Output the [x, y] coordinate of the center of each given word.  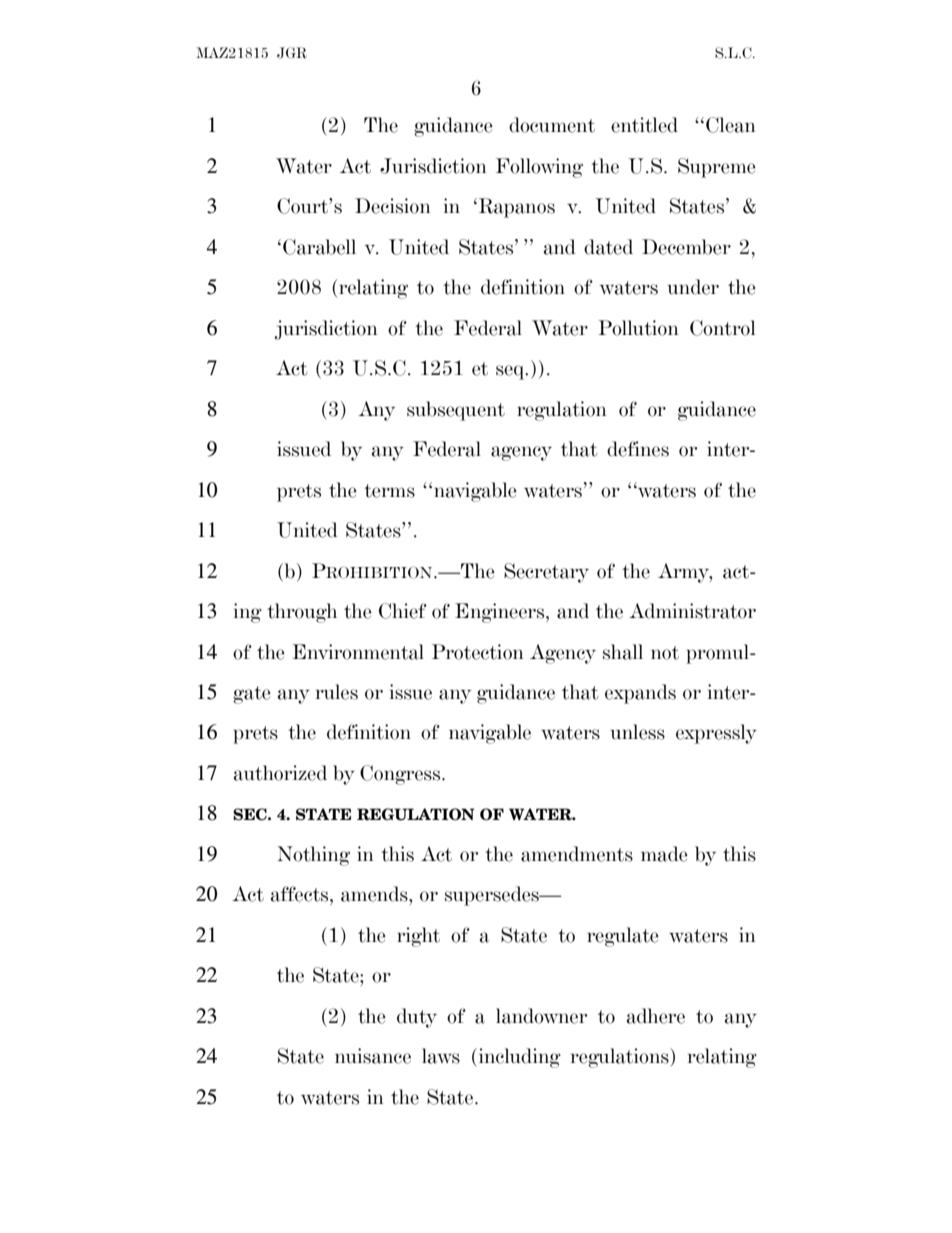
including [518, 1058]
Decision [393, 206]
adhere [656, 1016]
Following [539, 168]
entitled [644, 125]
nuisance [373, 1056]
